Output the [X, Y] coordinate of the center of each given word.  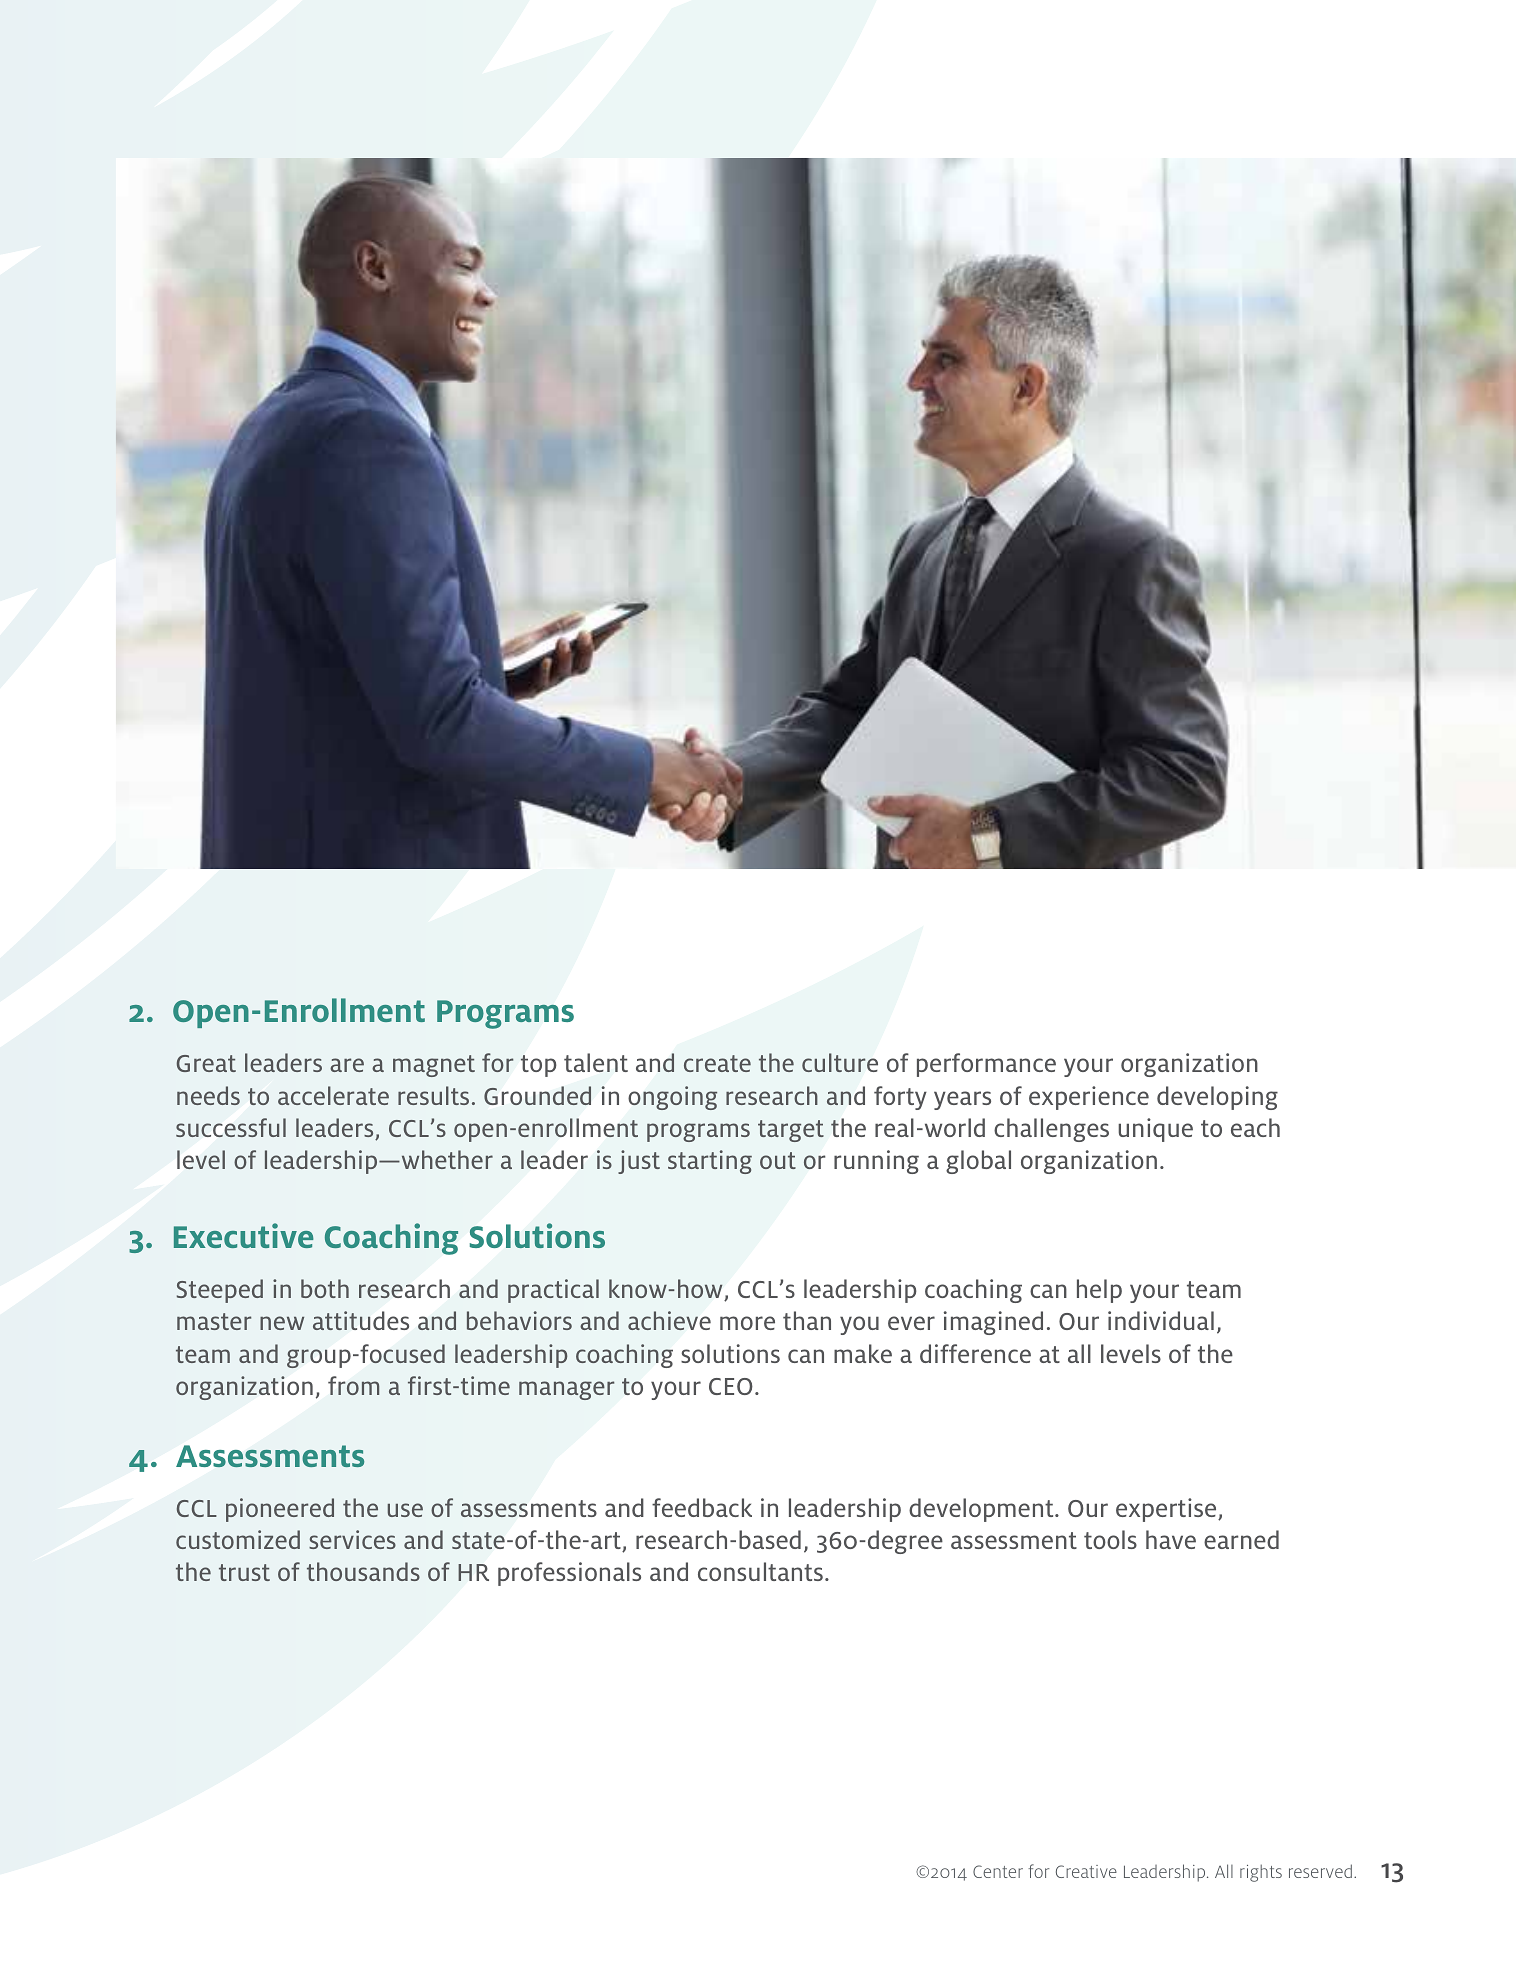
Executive [244, 1235]
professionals [569, 1574]
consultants [760, 1571]
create [717, 1063]
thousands [363, 1571]
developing [1217, 1098]
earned [1241, 1539]
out [778, 1160]
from [353, 1385]
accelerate [333, 1095]
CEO [731, 1386]
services [352, 1539]
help [1099, 1291]
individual [1161, 1320]
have [1171, 1539]
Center [998, 1871]
